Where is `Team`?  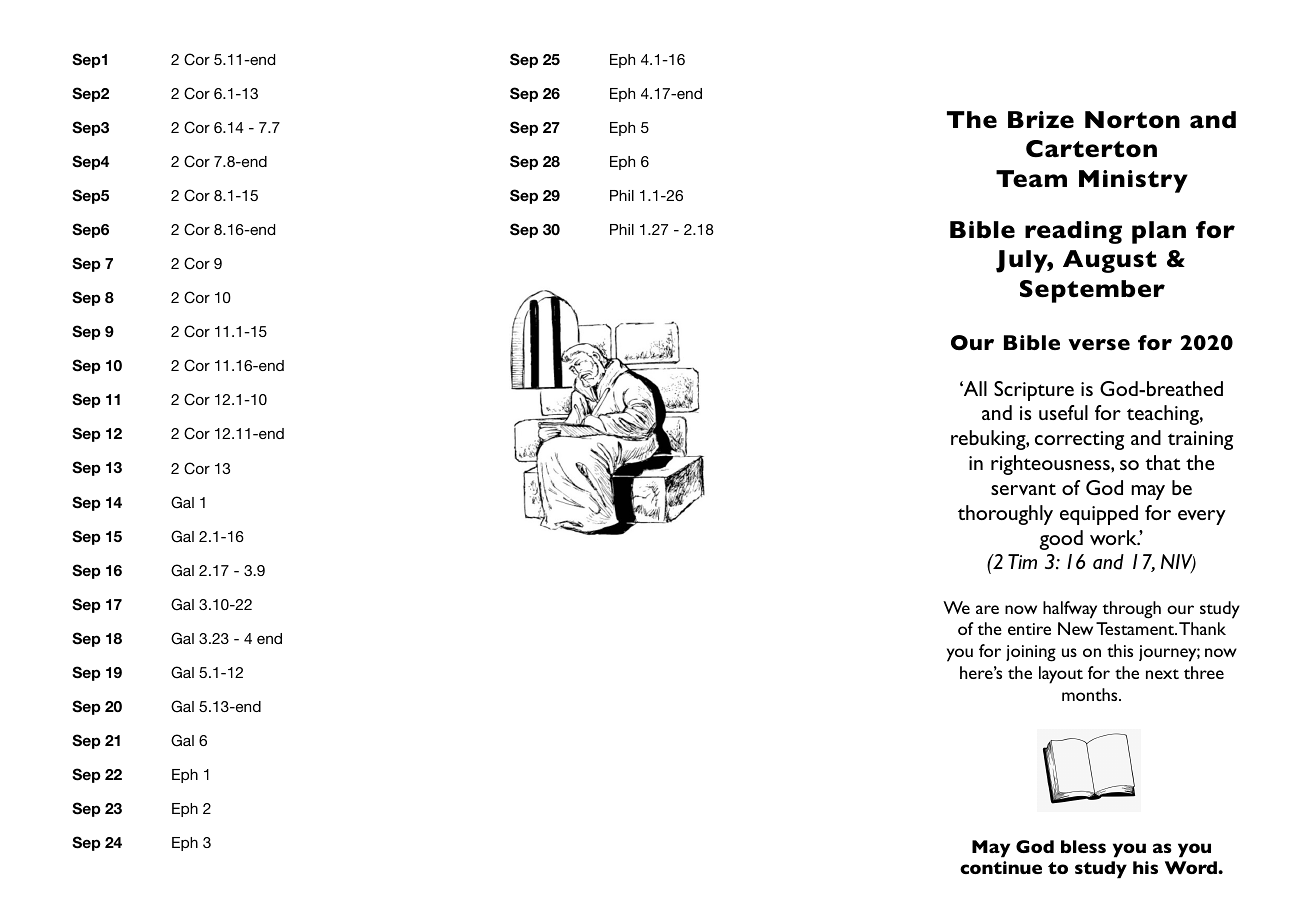 Team is located at coordinates (1031, 179).
